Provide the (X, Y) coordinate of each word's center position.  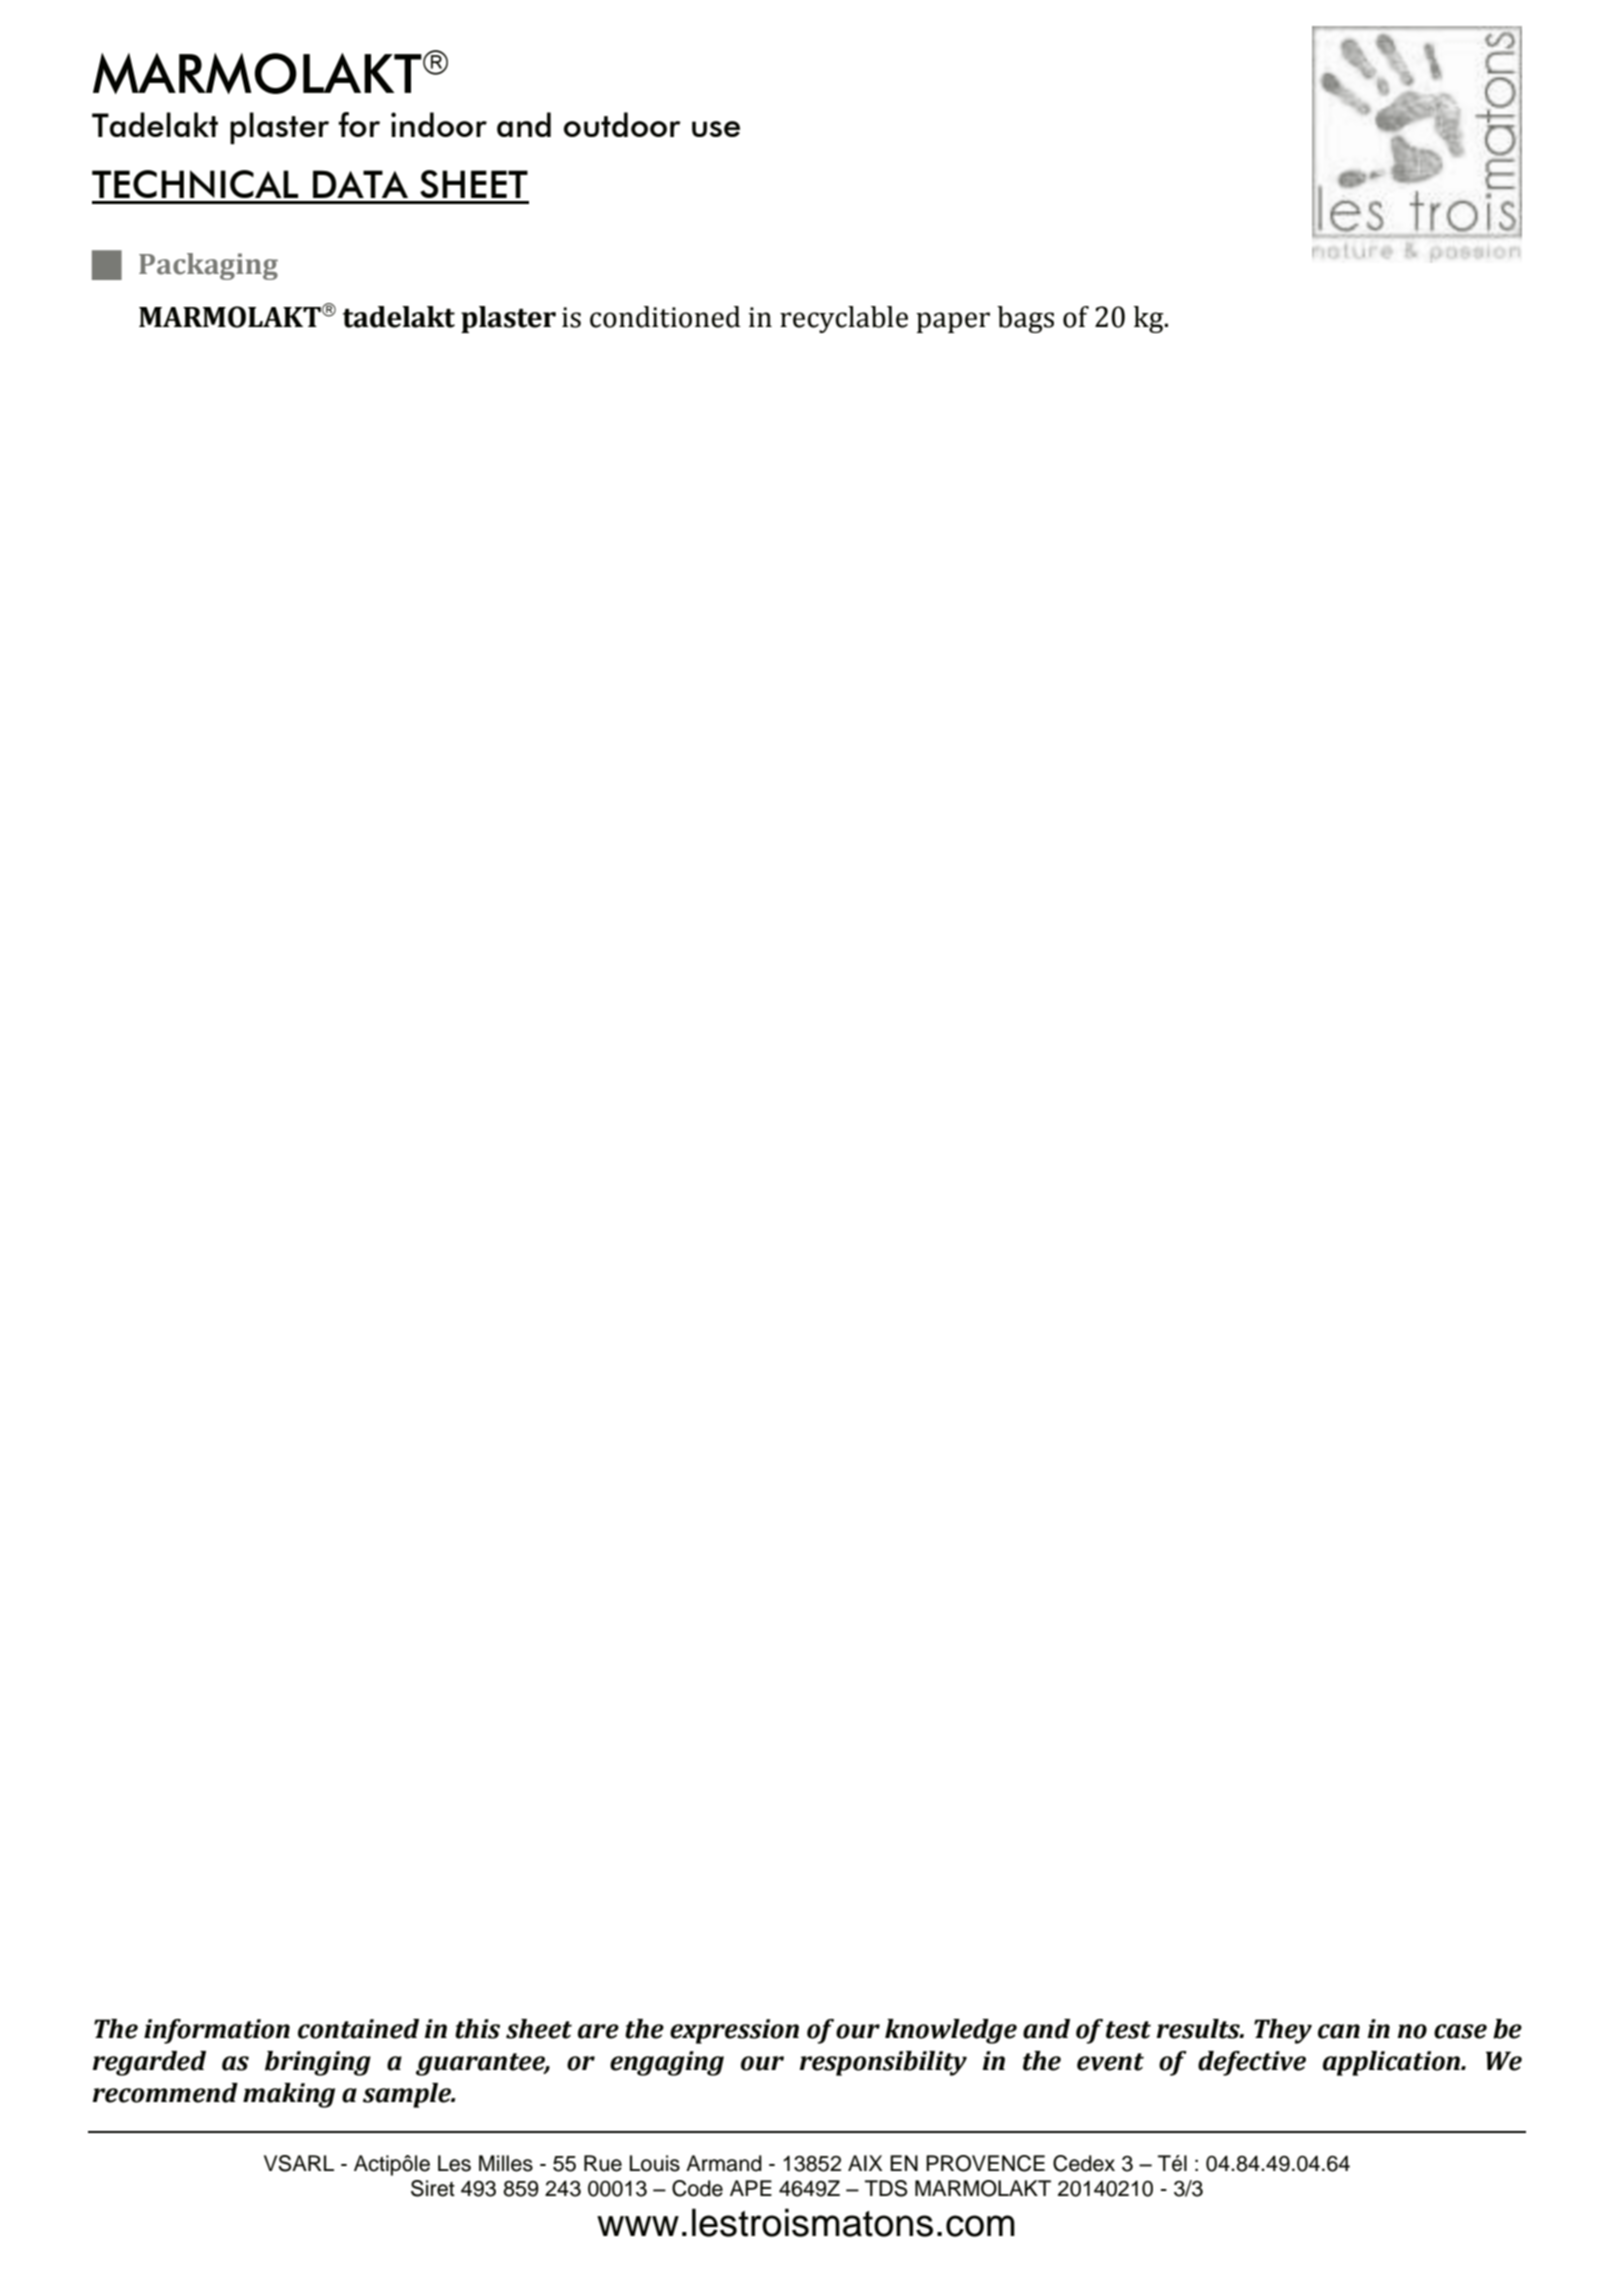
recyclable (844, 319)
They (1283, 2031)
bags (1025, 319)
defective (1252, 2063)
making (289, 2095)
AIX (865, 2163)
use (716, 129)
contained (358, 2029)
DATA (360, 184)
